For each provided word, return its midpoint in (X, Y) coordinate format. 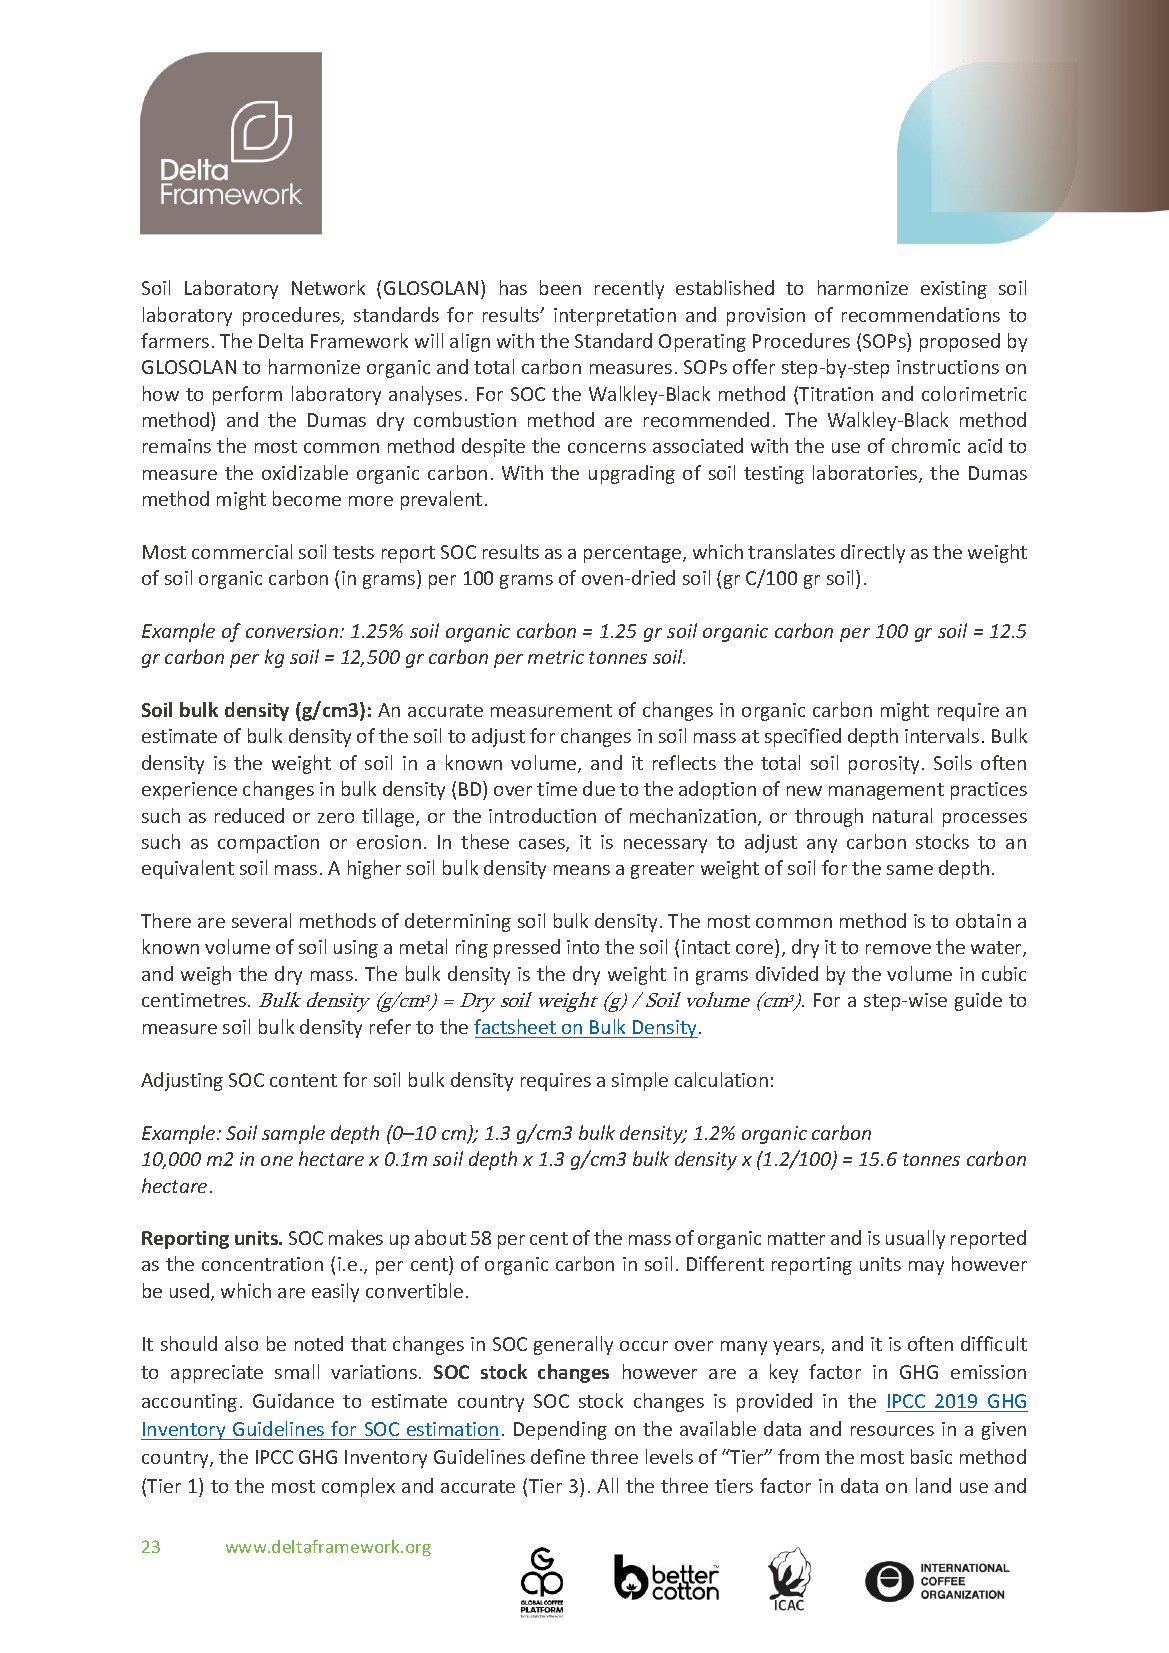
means (582, 870)
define (558, 1456)
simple (640, 1081)
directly (873, 553)
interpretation (615, 317)
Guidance (293, 1400)
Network (328, 287)
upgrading (632, 474)
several (261, 920)
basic (931, 1456)
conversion (293, 631)
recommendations (921, 314)
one (277, 1161)
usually (915, 1239)
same (910, 870)
